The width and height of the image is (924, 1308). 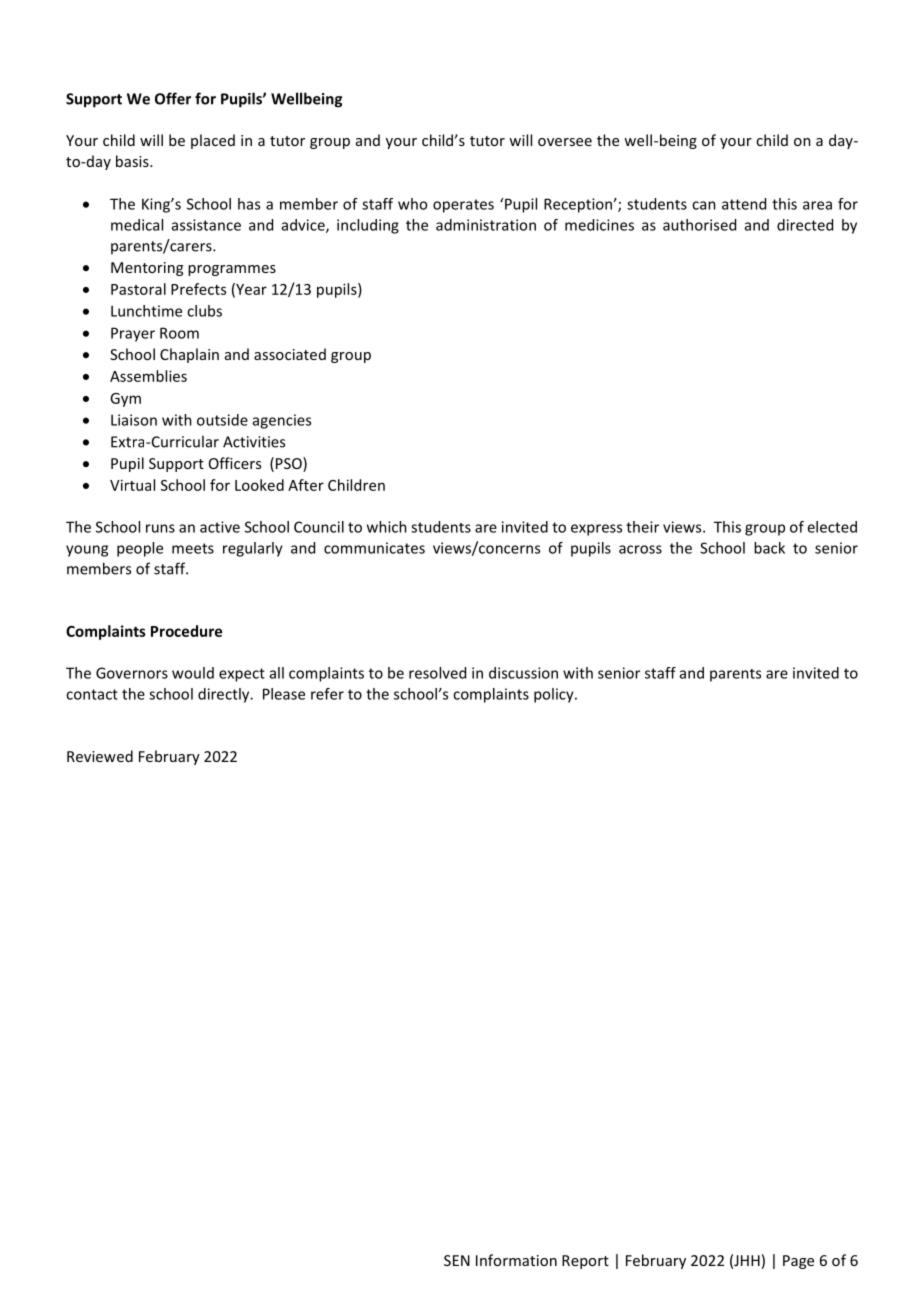 I want to click on Reviewed, so click(x=100, y=756).
